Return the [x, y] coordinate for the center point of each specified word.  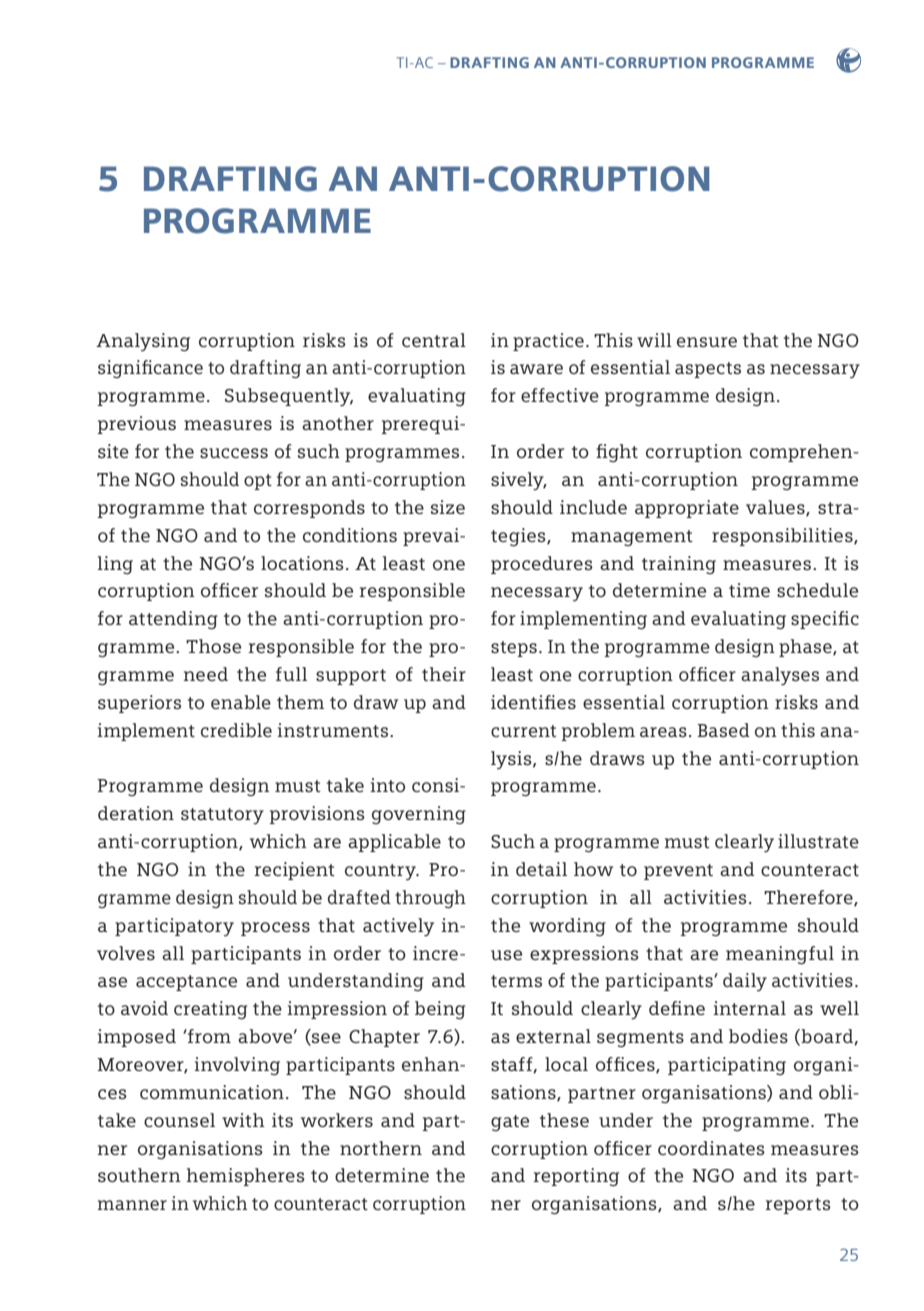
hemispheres [245, 1177]
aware [536, 369]
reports [798, 1206]
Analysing [143, 342]
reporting [576, 1177]
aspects [708, 370]
